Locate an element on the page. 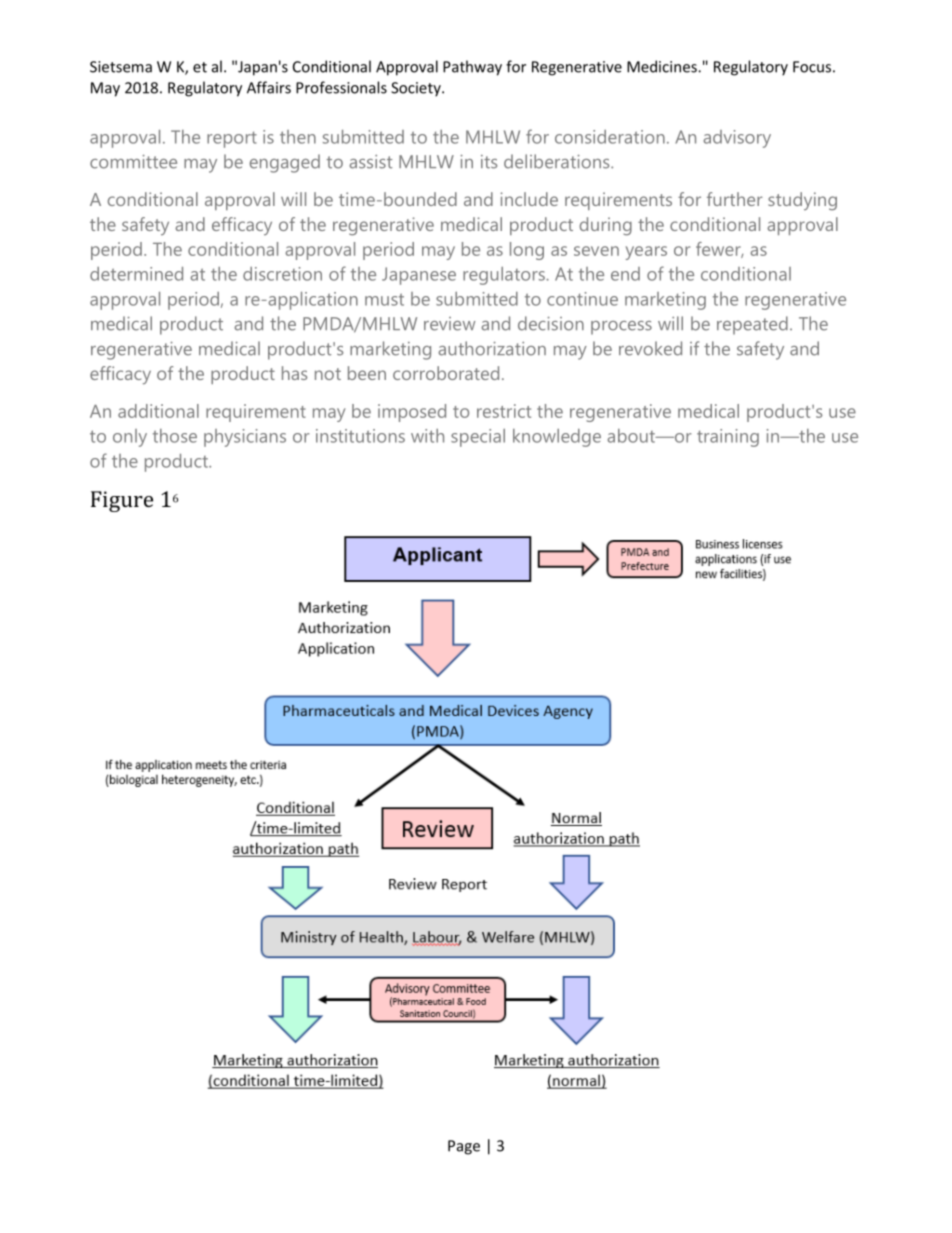 The image size is (952, 1233). training is located at coordinates (728, 438).
